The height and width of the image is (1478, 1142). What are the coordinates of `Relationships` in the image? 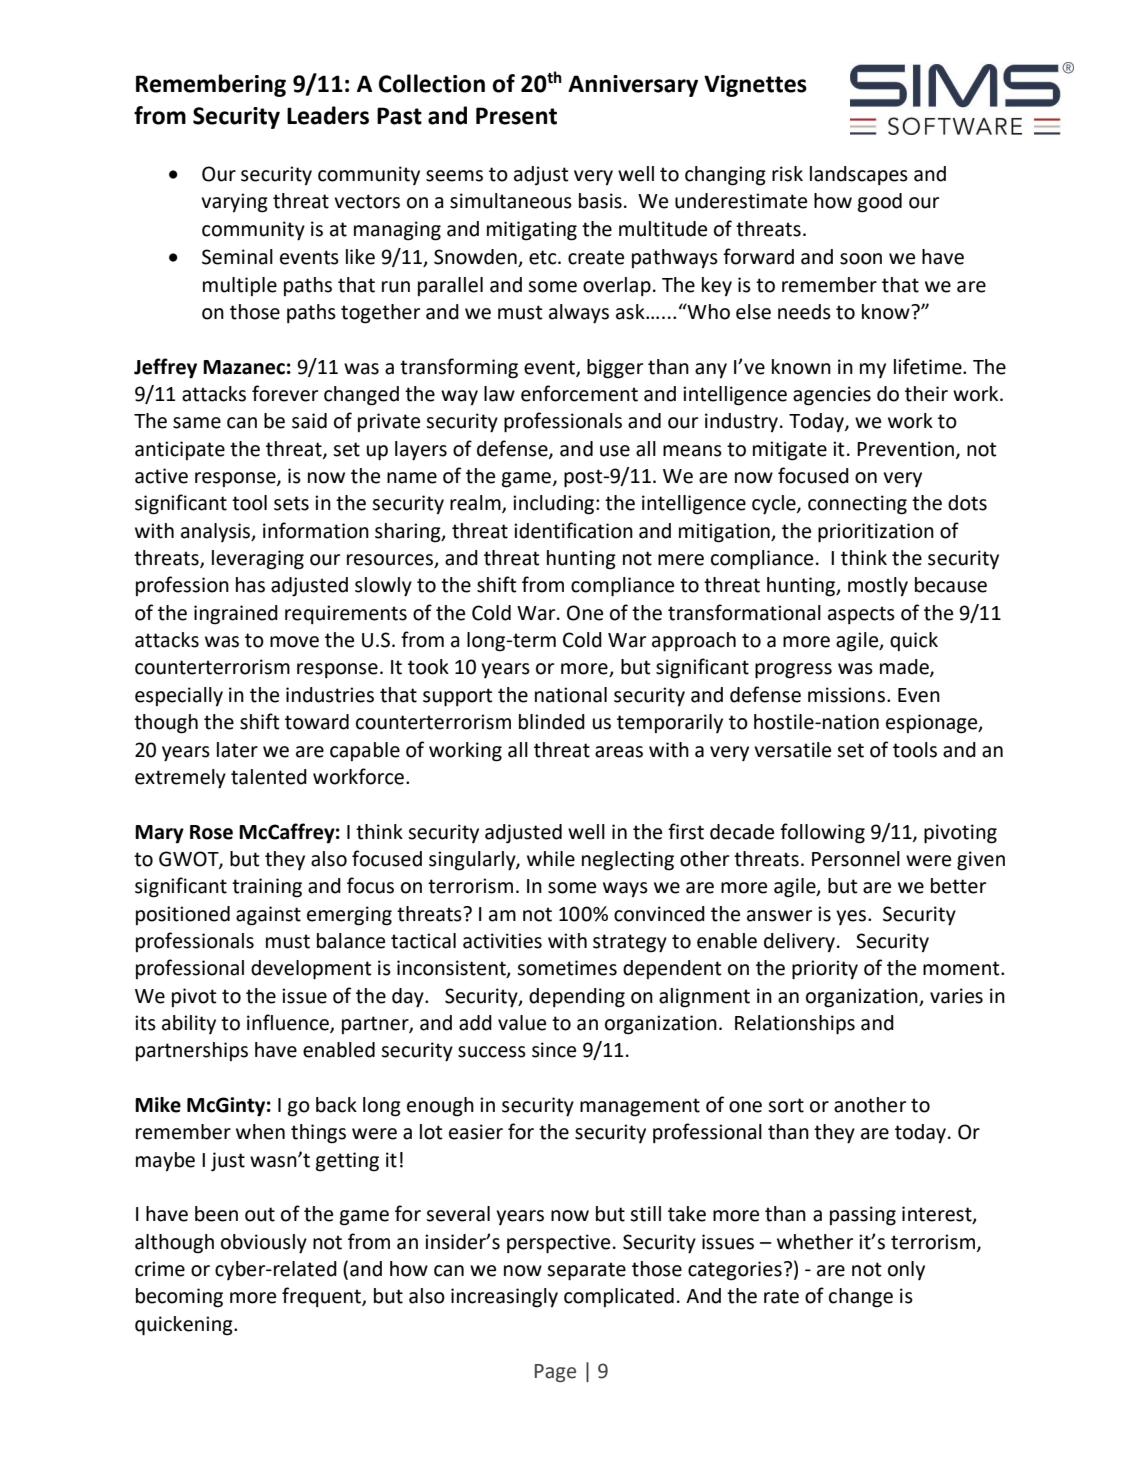 It's located at (795, 1025).
